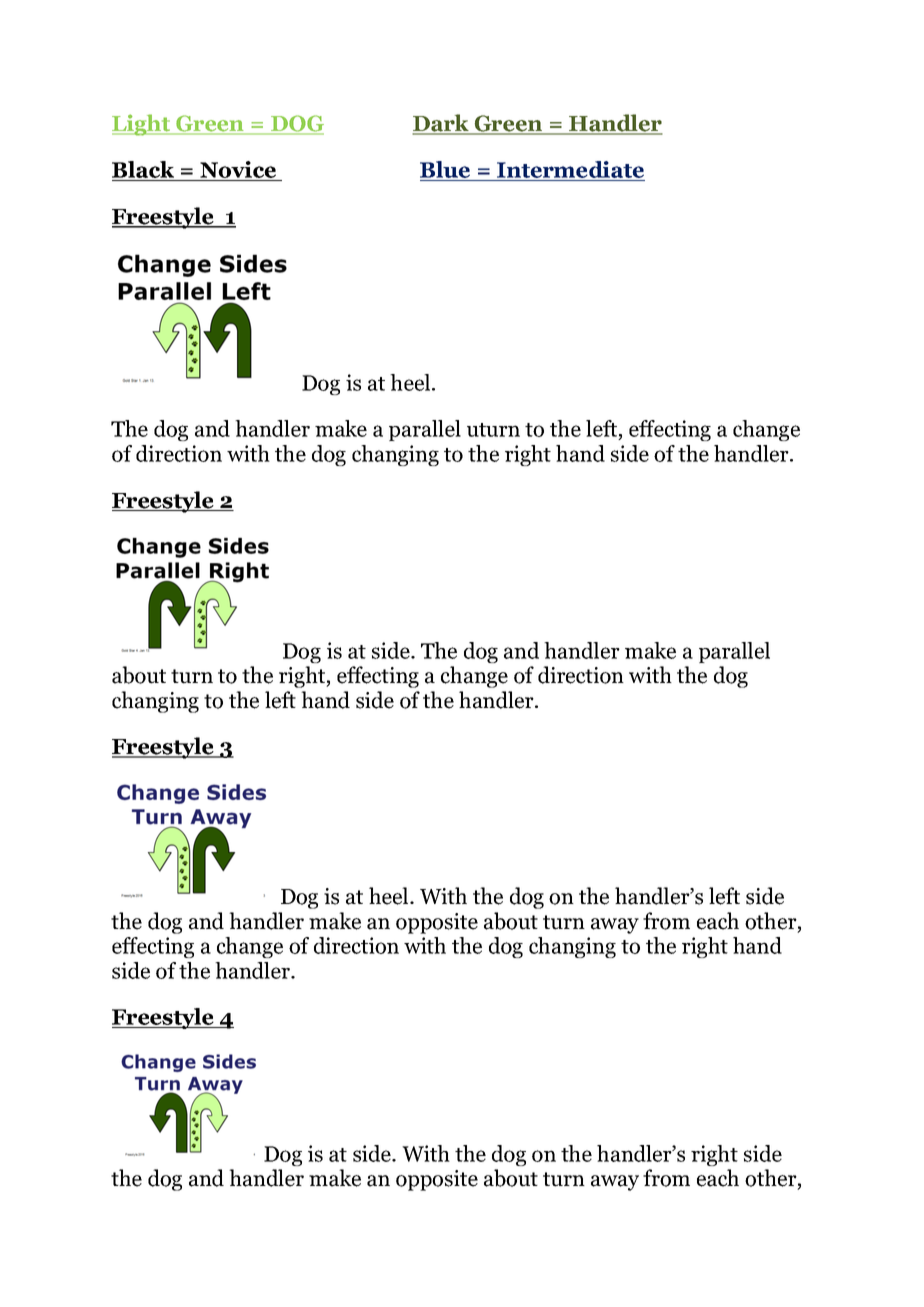 The width and height of the page is (924, 1307). I want to click on Light, so click(142, 125).
